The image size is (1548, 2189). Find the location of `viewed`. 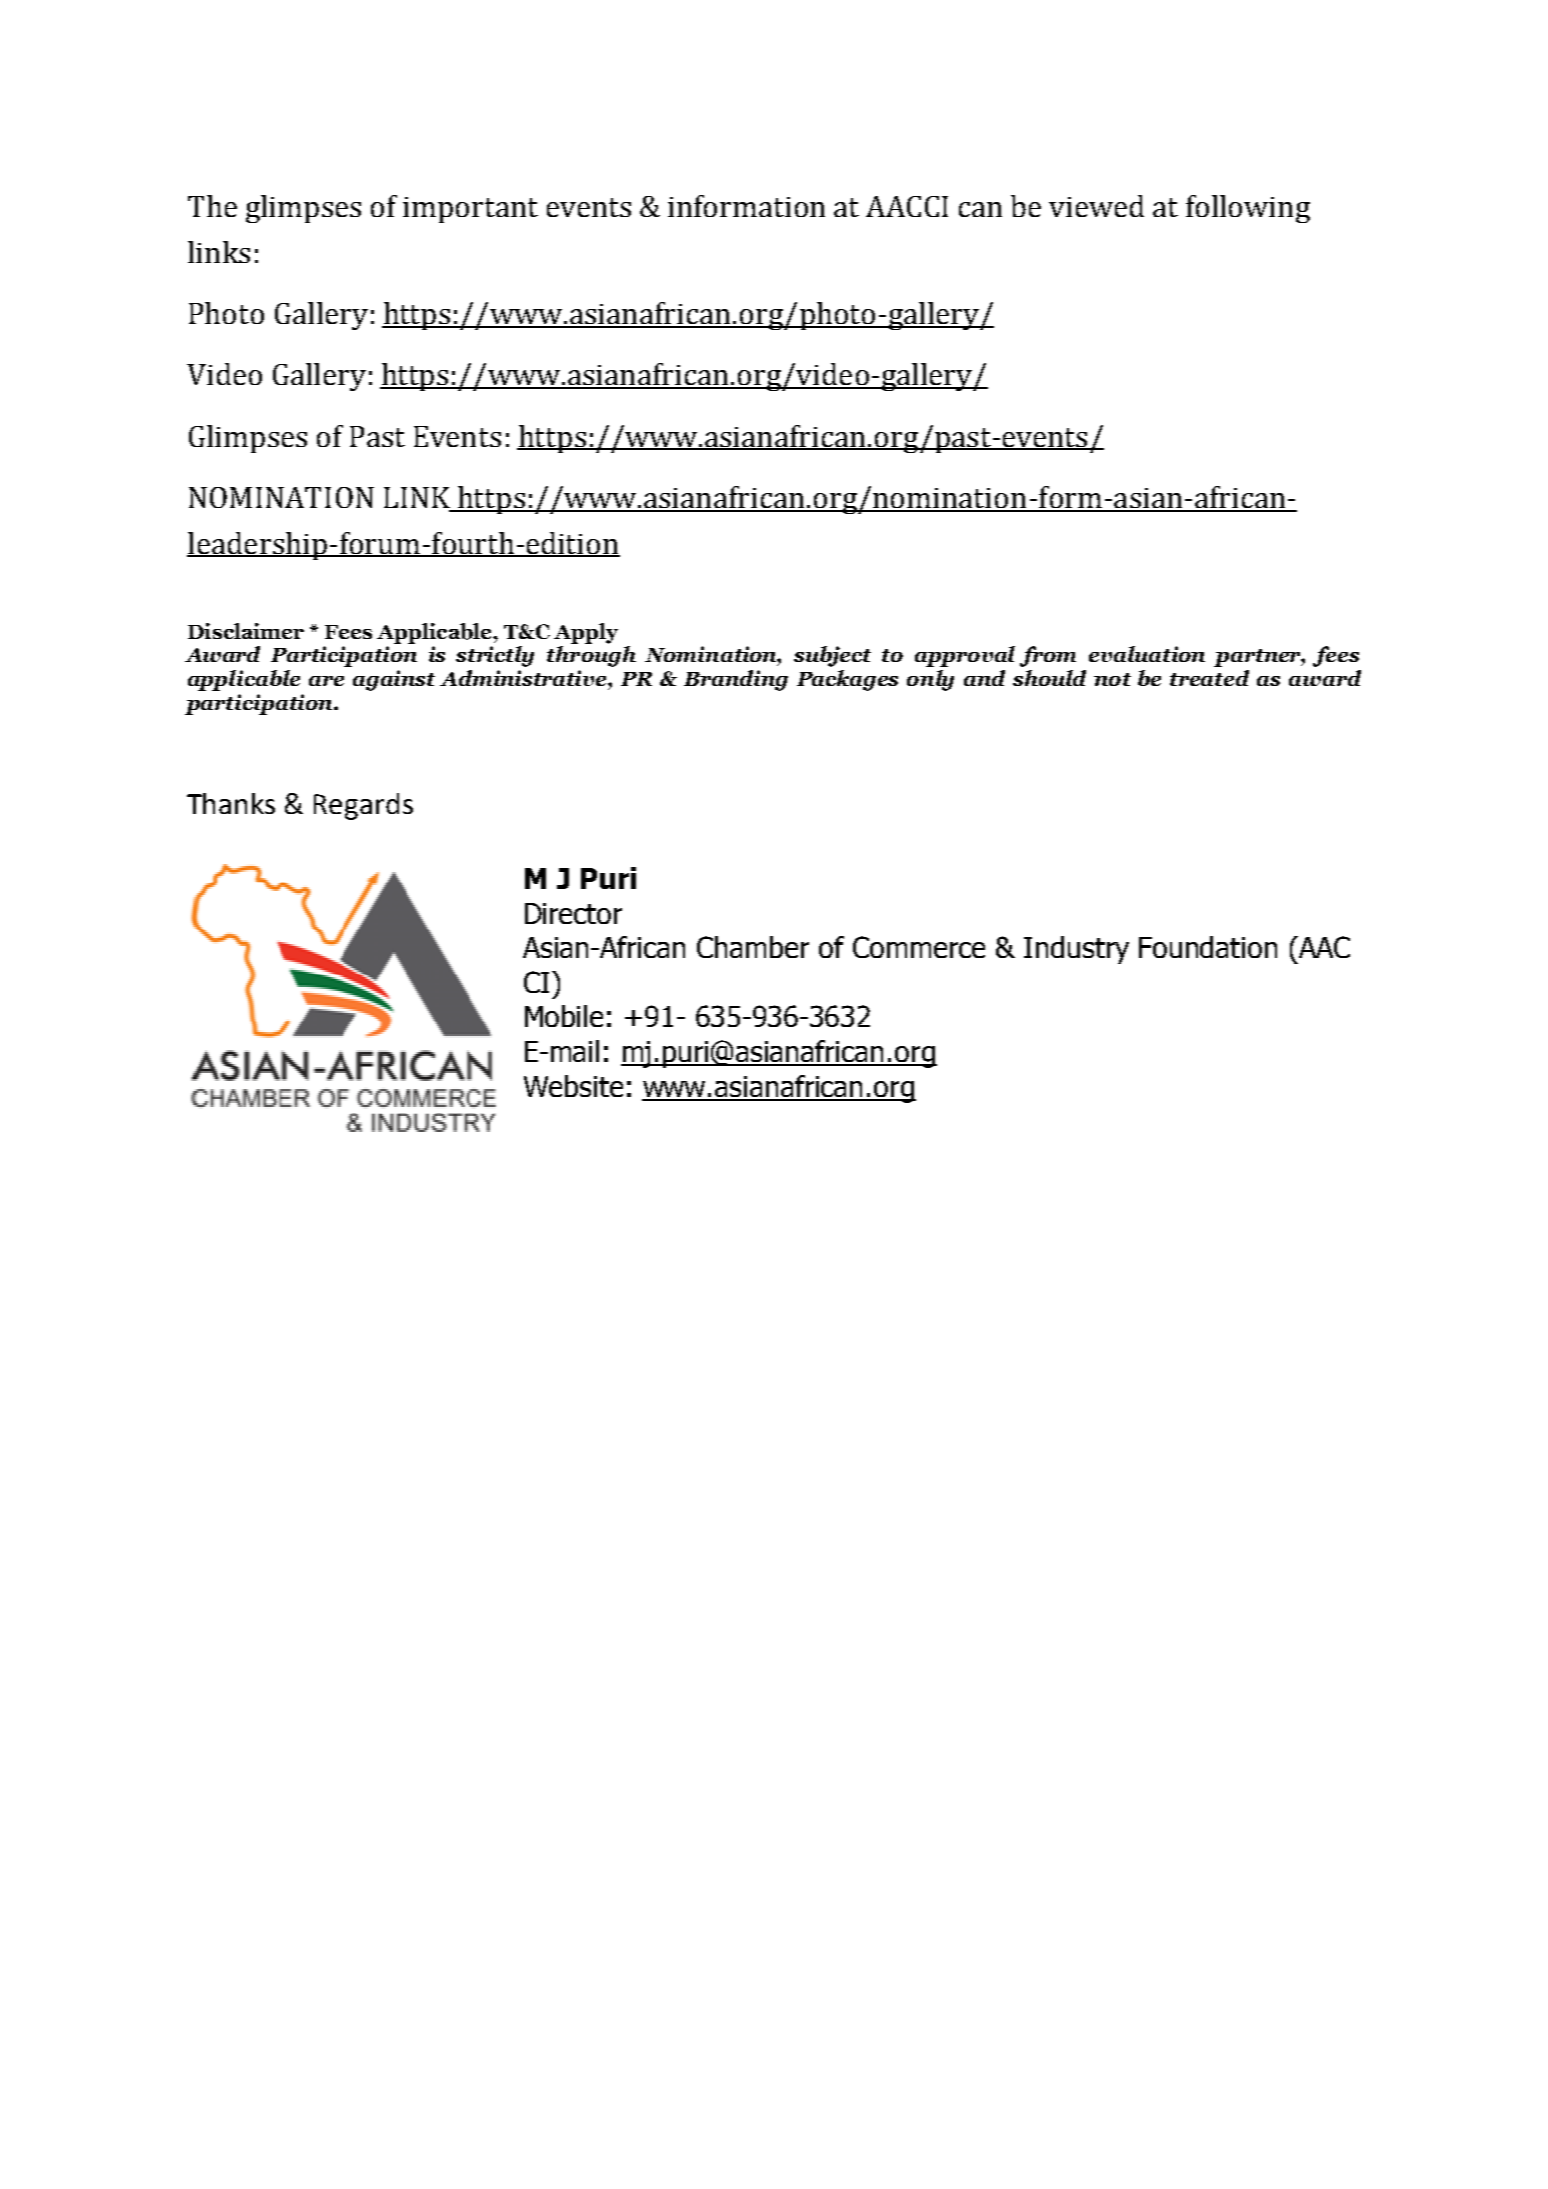

viewed is located at coordinates (1096, 206).
